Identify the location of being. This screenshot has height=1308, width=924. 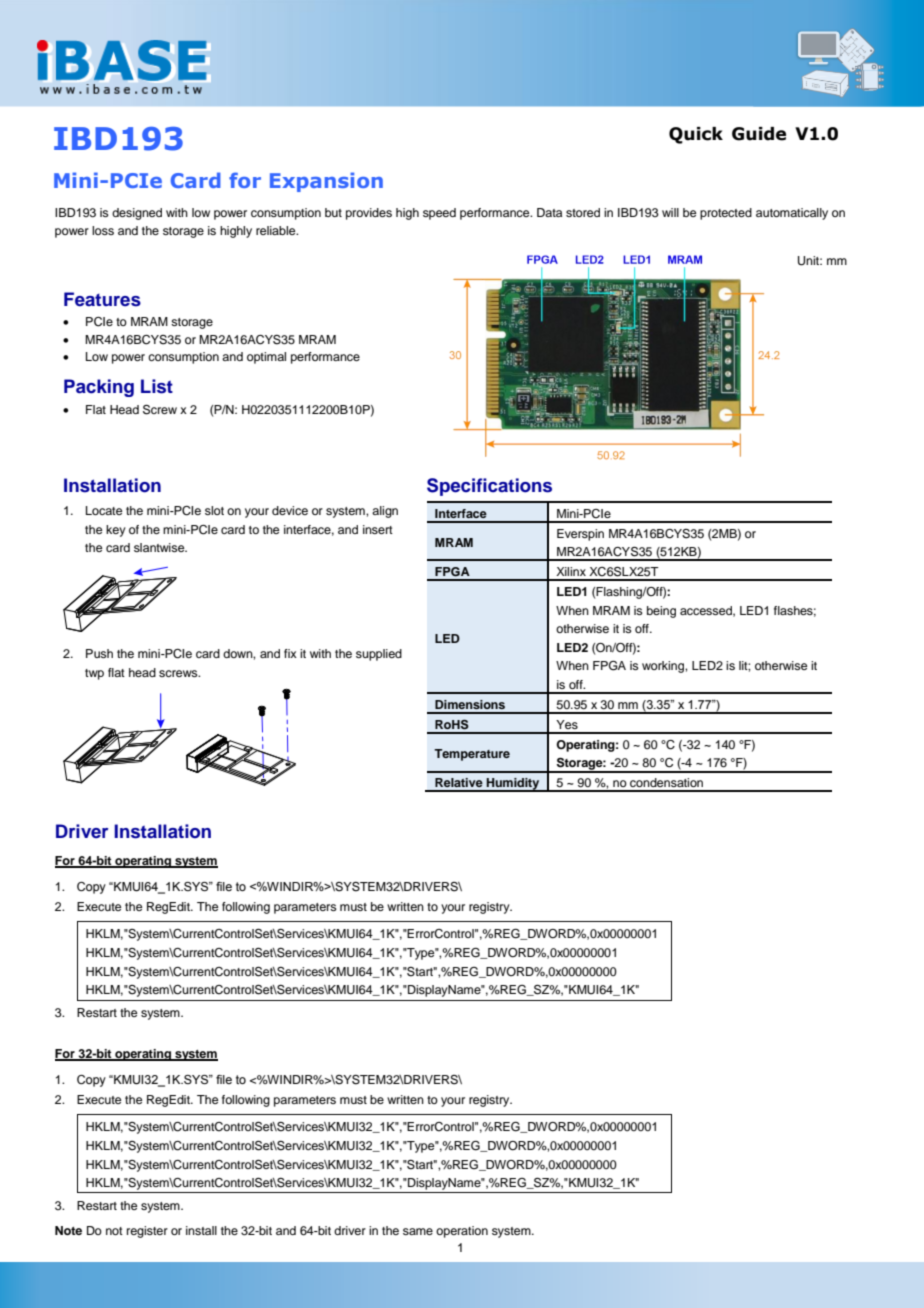
(661, 612).
